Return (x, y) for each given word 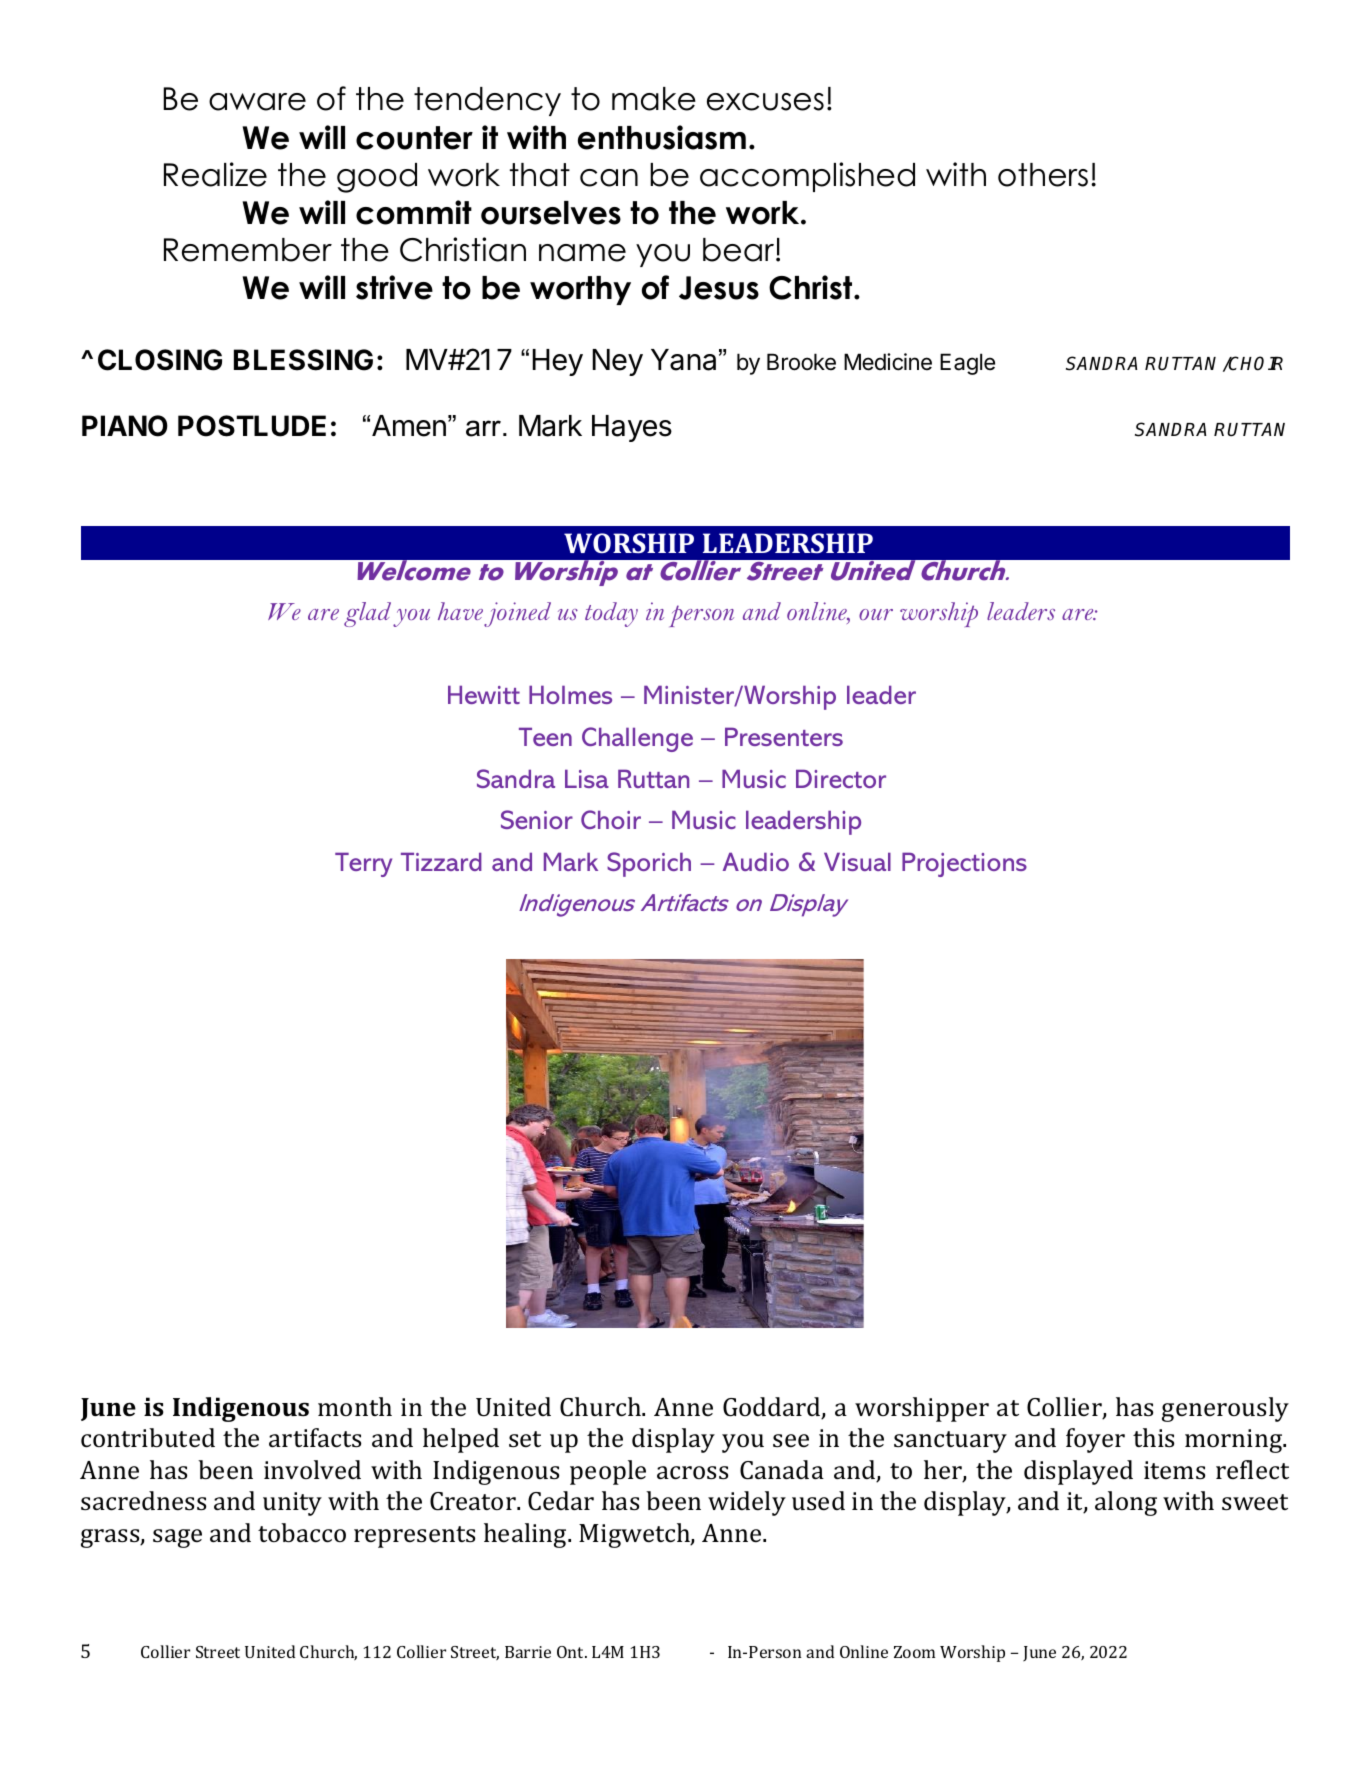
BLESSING (303, 360)
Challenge (637, 739)
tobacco (302, 1533)
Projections (964, 864)
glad (367, 614)
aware (257, 102)
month (355, 1406)
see (791, 1441)
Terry (363, 864)
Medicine (888, 362)
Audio (756, 861)
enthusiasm (662, 137)
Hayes (632, 428)
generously (1225, 1409)
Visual (857, 861)
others (1043, 175)
